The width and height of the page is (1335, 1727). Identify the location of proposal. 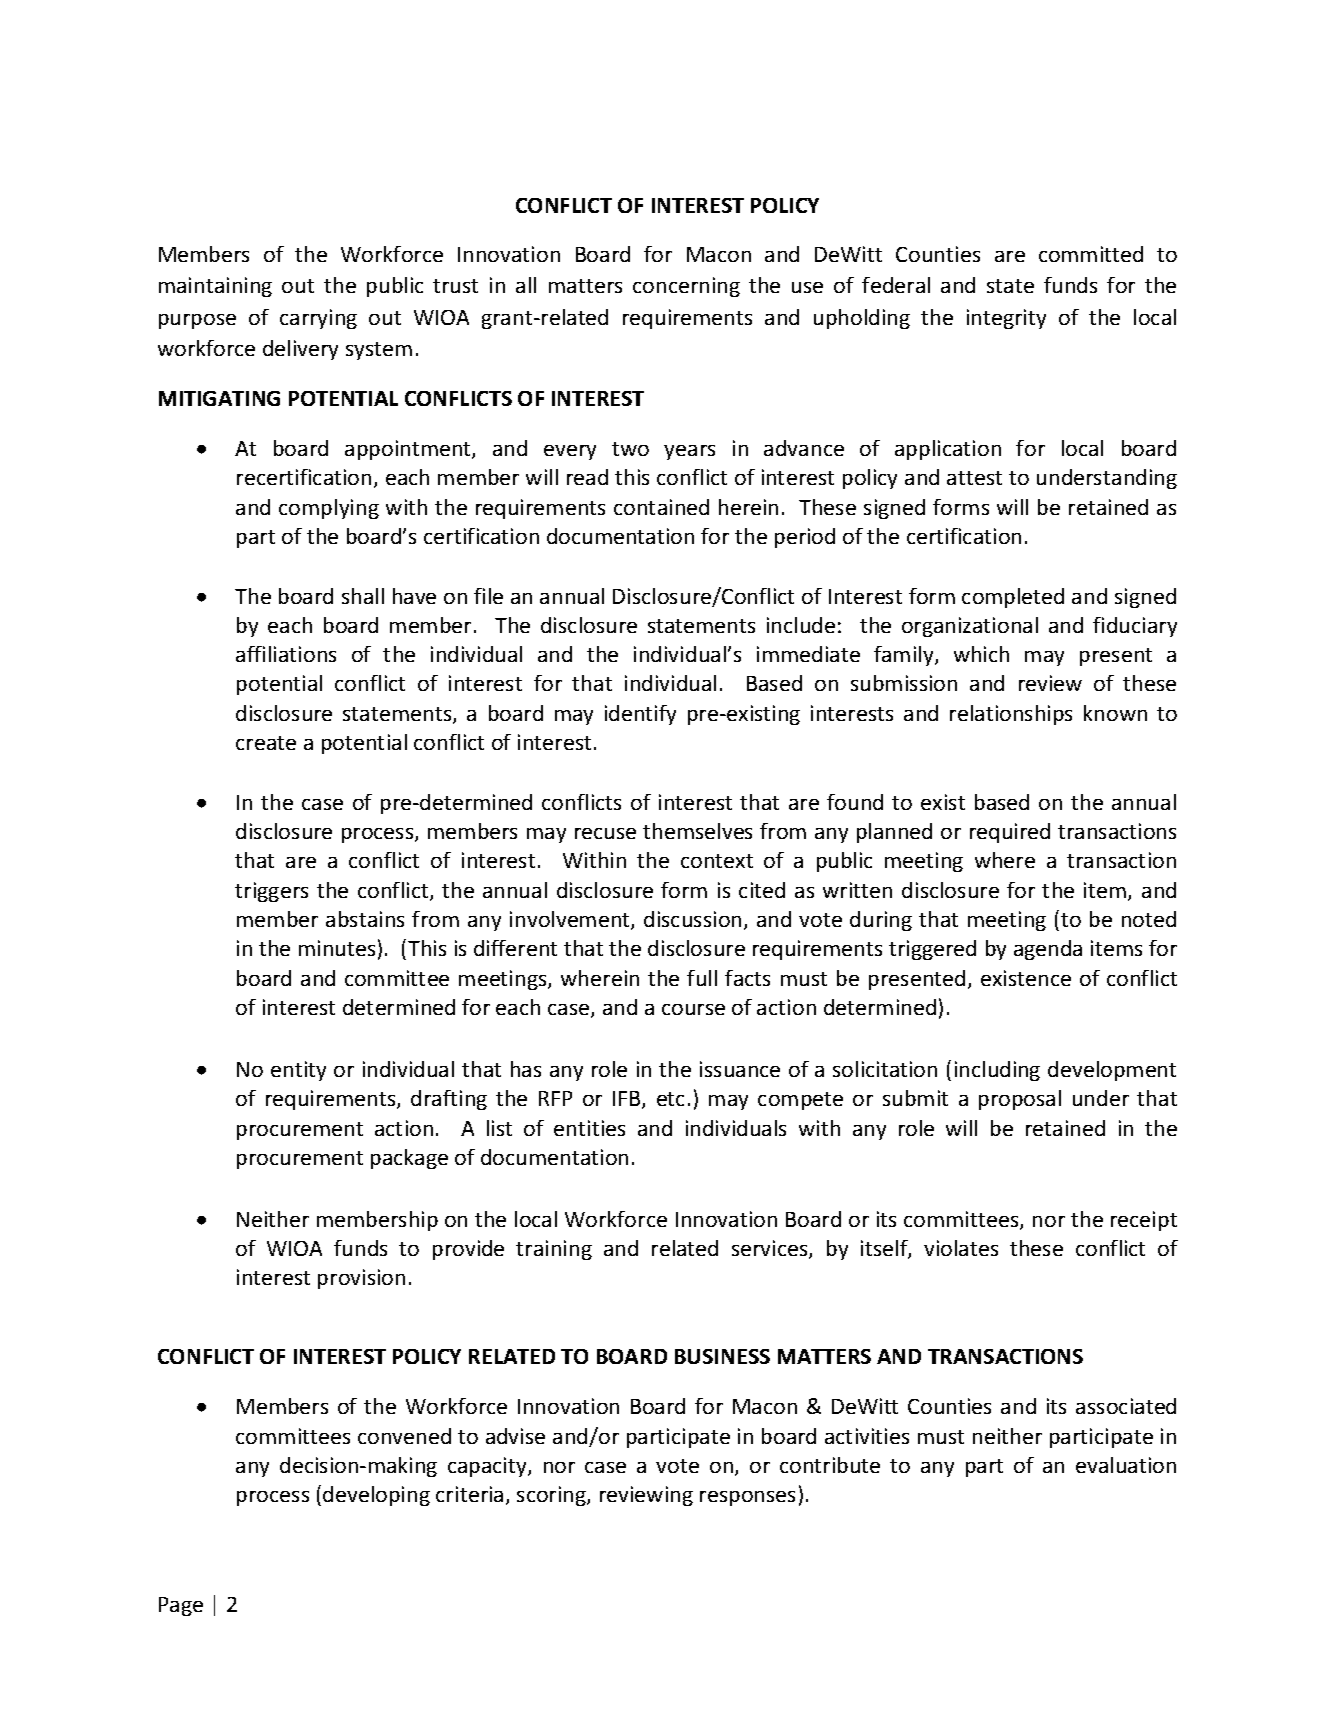
(1020, 1100).
